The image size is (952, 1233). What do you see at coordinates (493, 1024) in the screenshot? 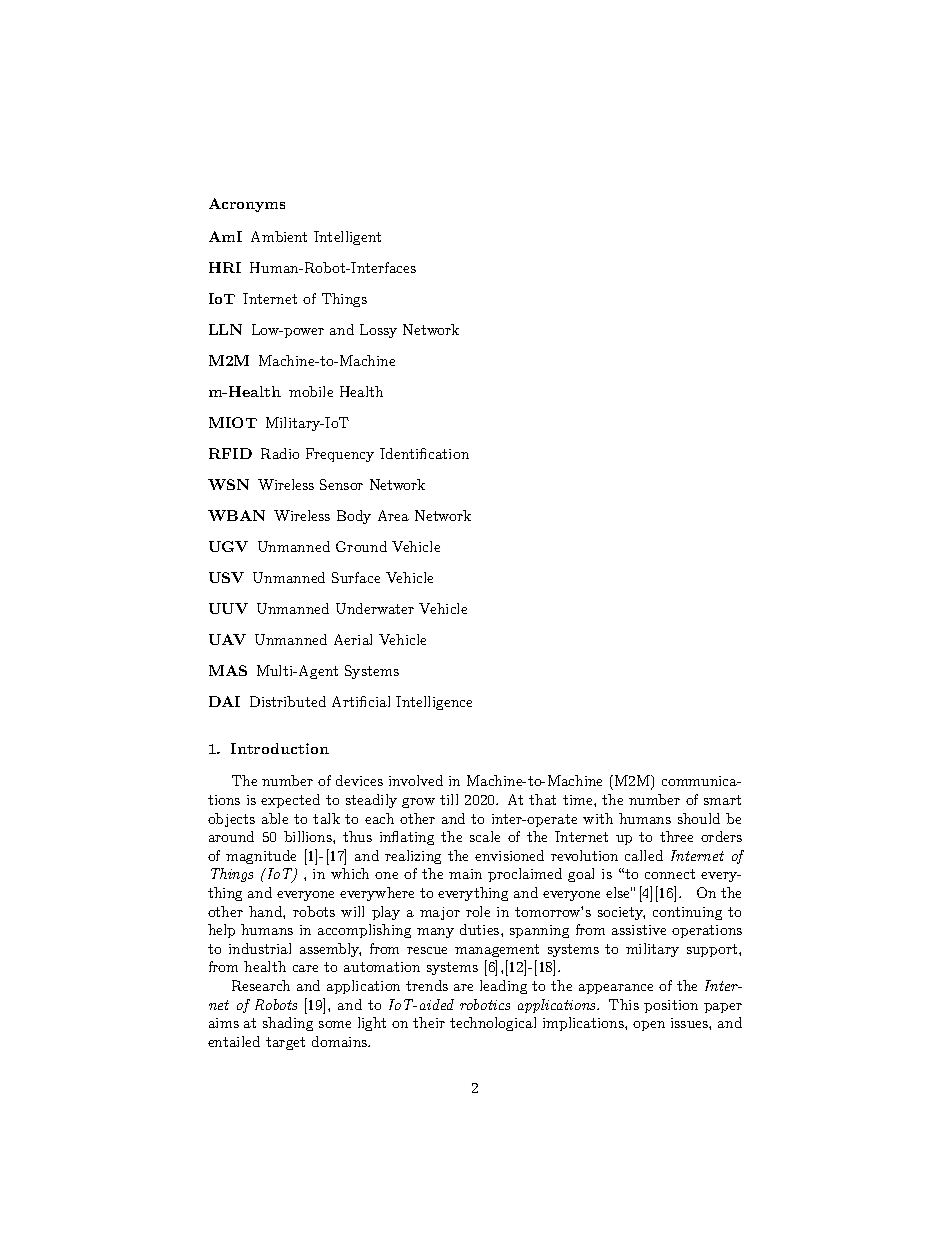
I see `technological` at bounding box center [493, 1024].
